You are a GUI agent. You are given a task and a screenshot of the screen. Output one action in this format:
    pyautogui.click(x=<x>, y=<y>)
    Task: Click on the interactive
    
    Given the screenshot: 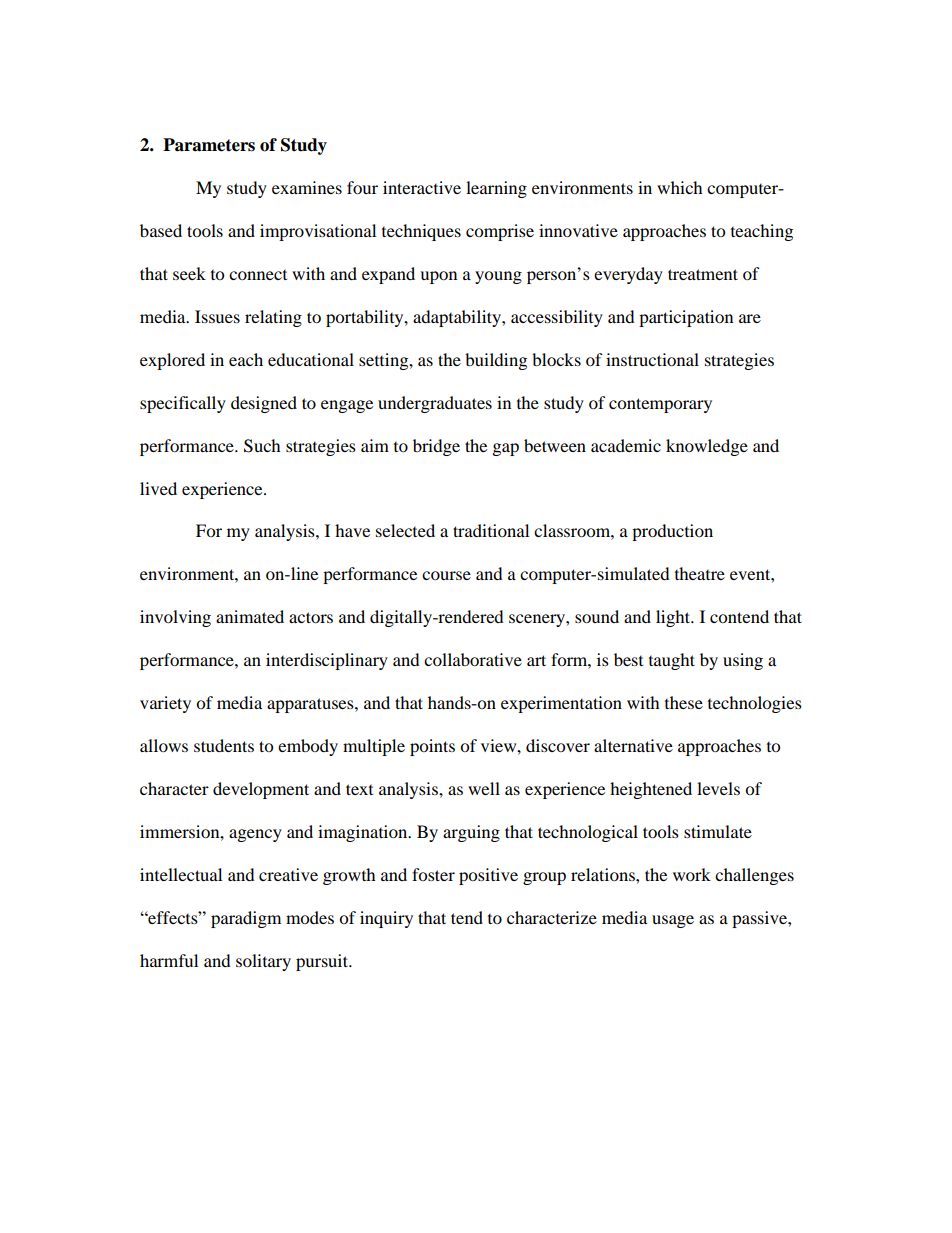 What is the action you would take?
    pyautogui.click(x=422, y=187)
